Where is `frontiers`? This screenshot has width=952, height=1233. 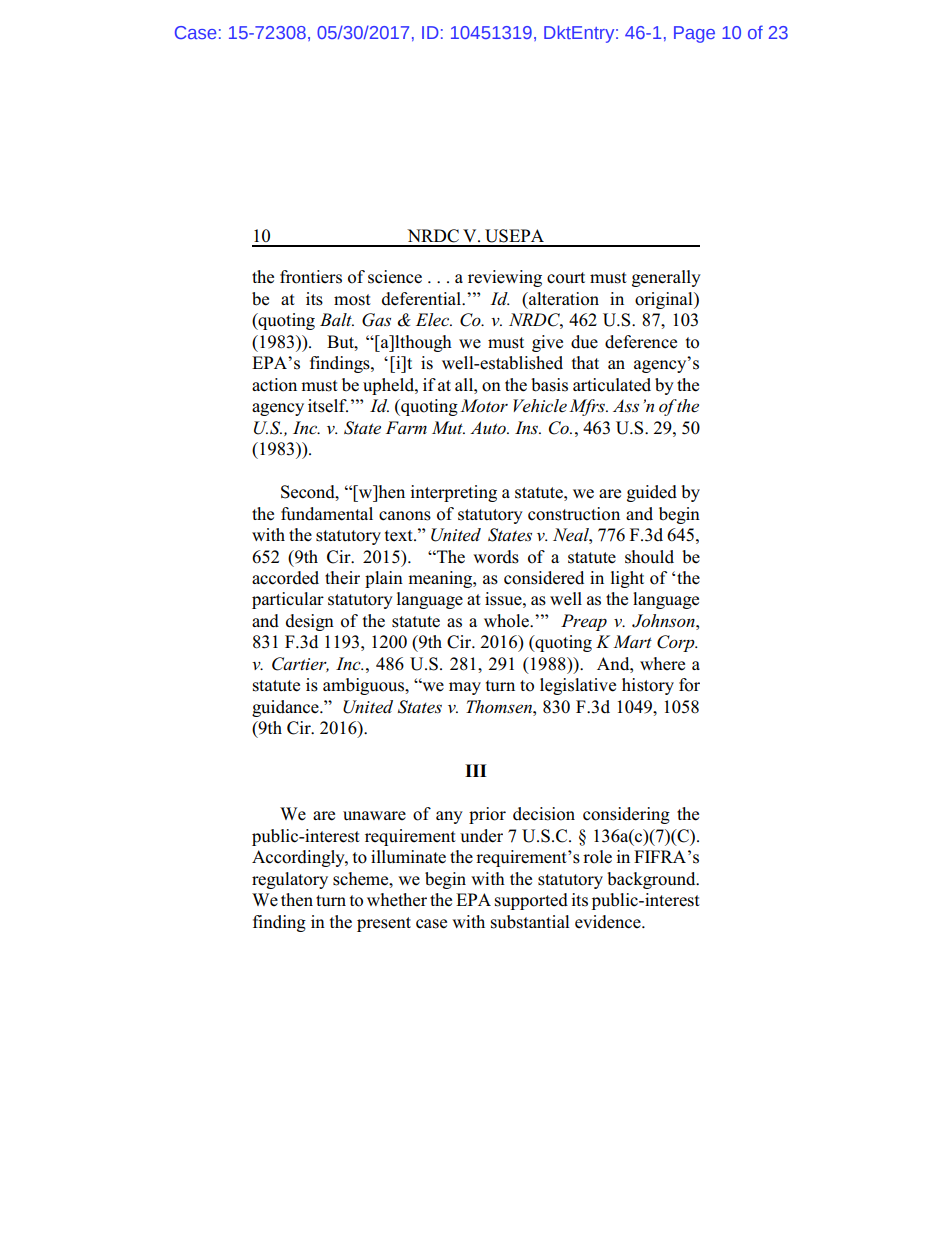 frontiers is located at coordinates (311, 277).
